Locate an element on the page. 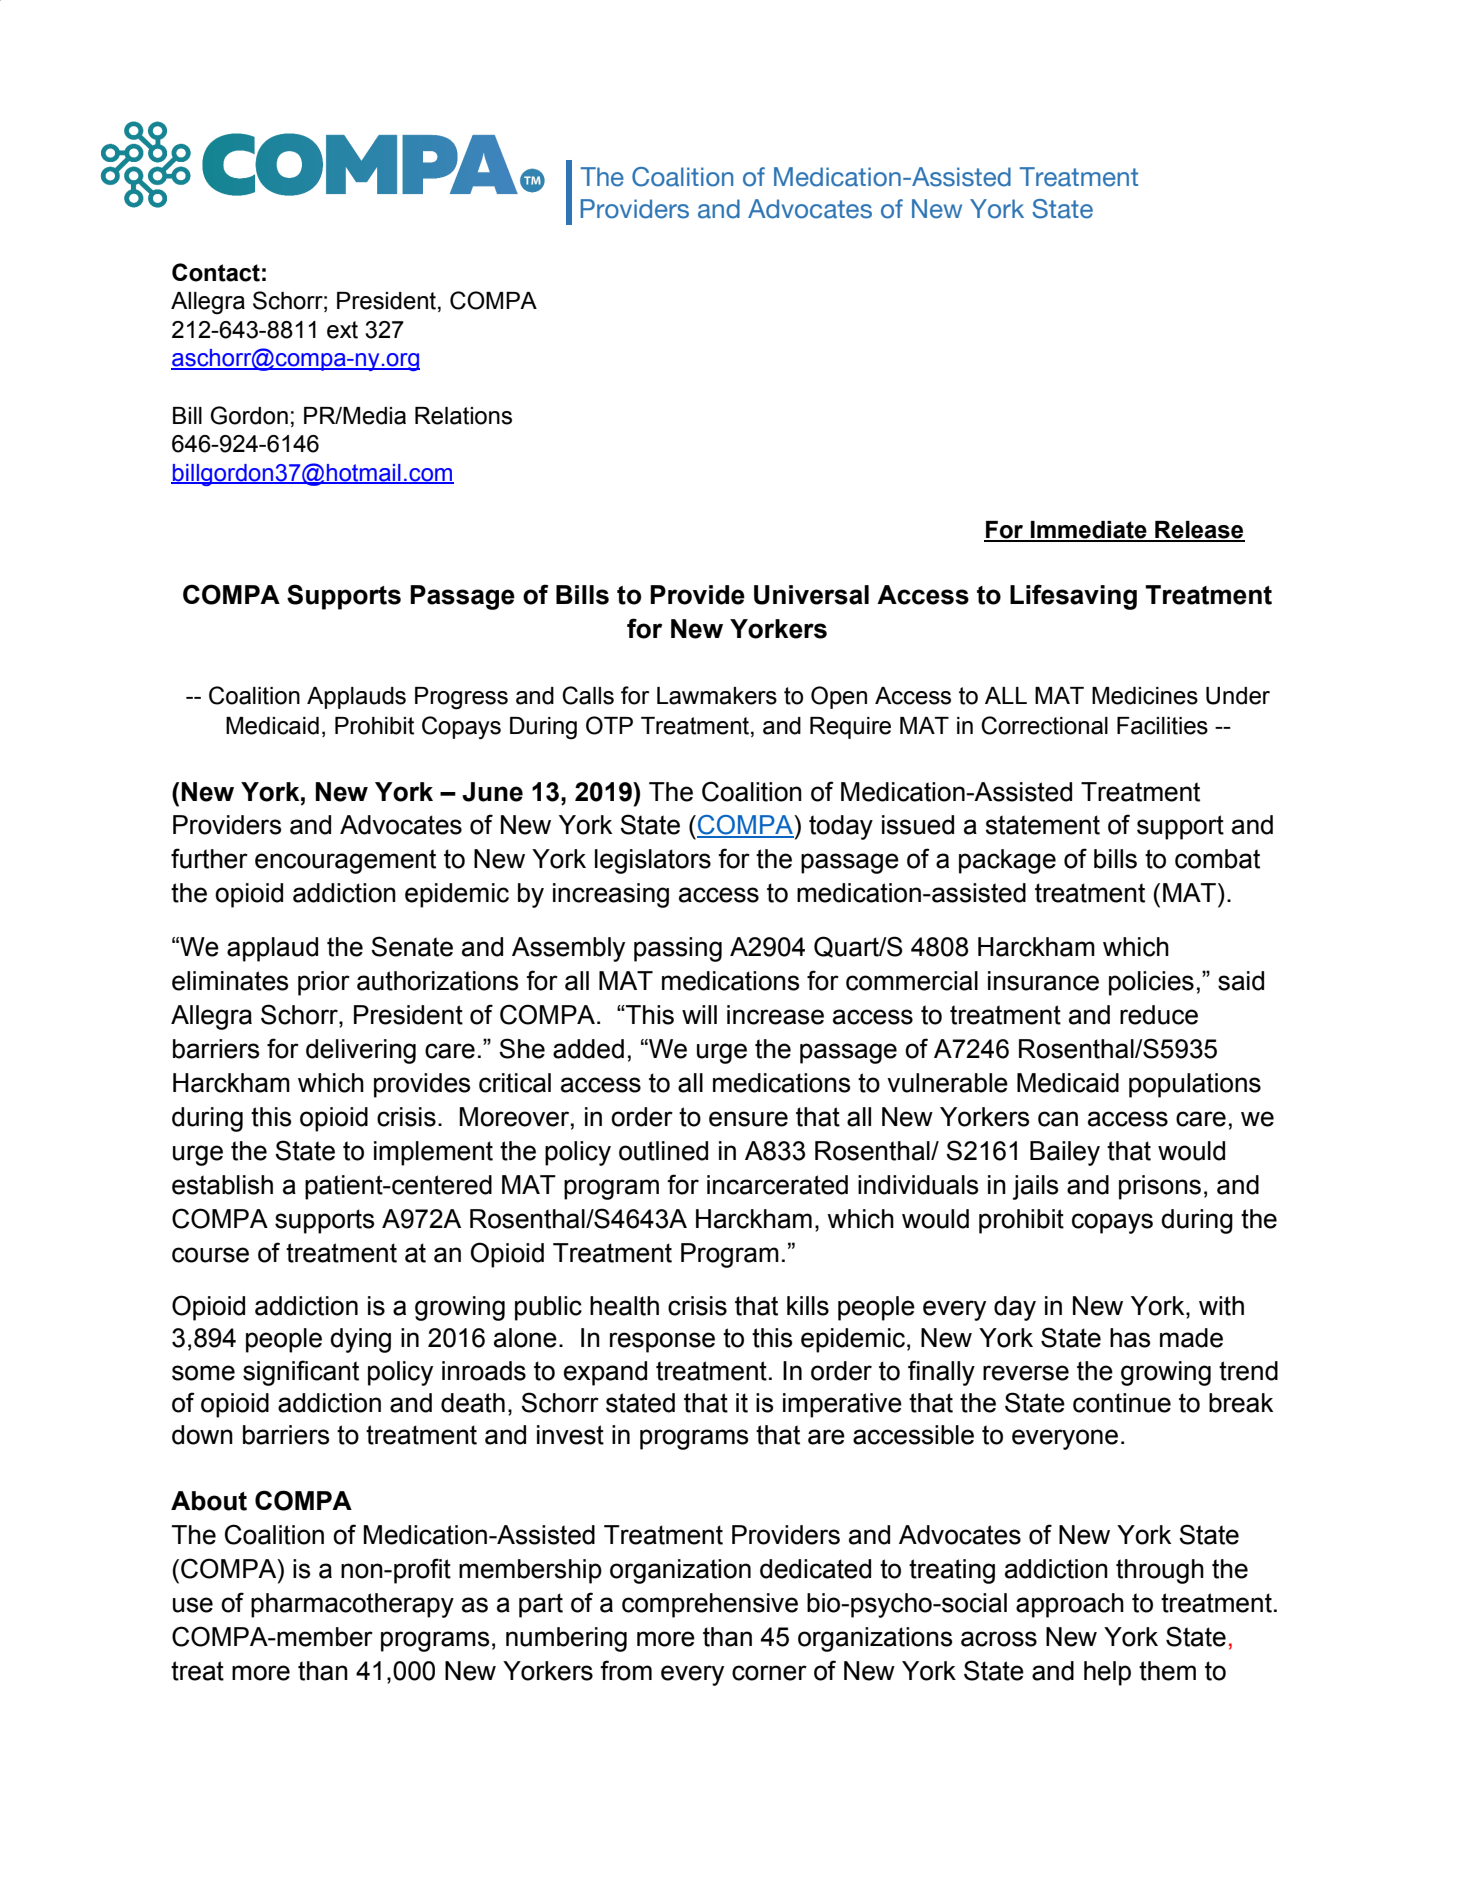 This document has width=1458, height=1887. pharmacotherapy is located at coordinates (352, 1605).
